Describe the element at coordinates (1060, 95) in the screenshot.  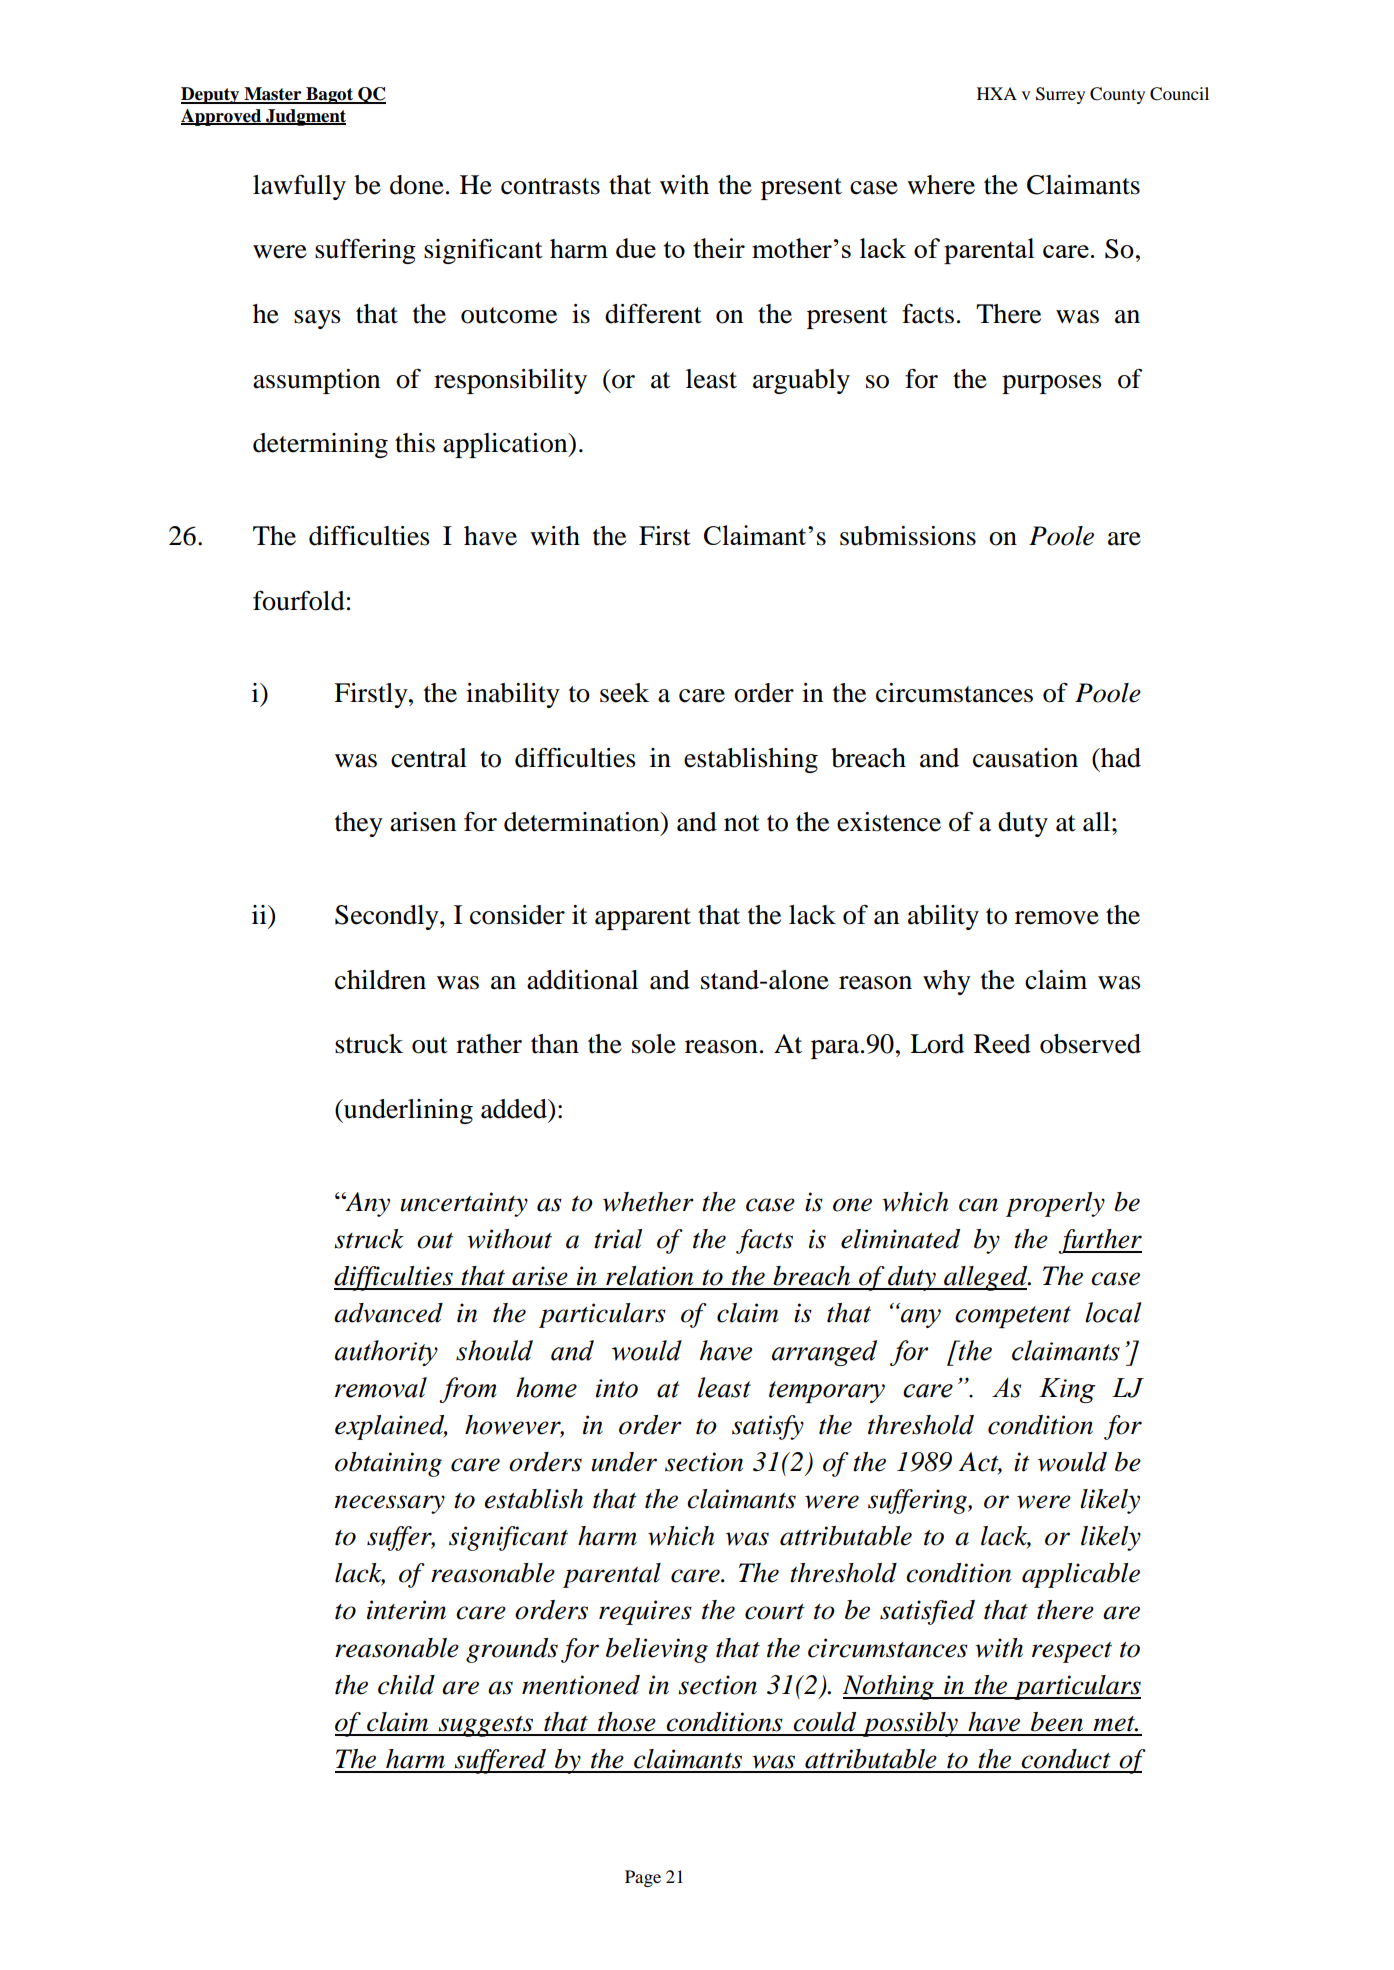
I see `Surrey` at that location.
